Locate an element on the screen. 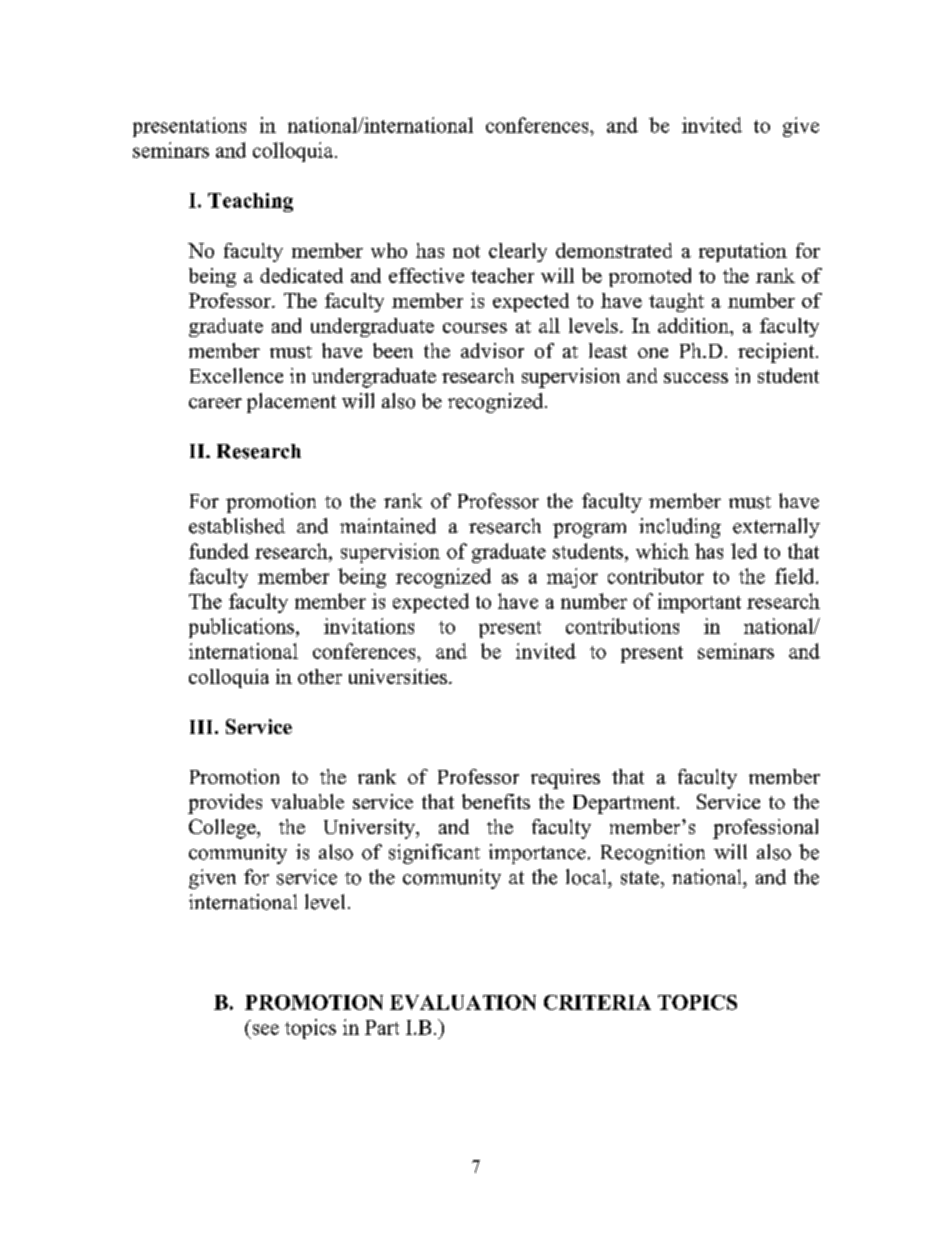  see is located at coordinates (266, 1029).
